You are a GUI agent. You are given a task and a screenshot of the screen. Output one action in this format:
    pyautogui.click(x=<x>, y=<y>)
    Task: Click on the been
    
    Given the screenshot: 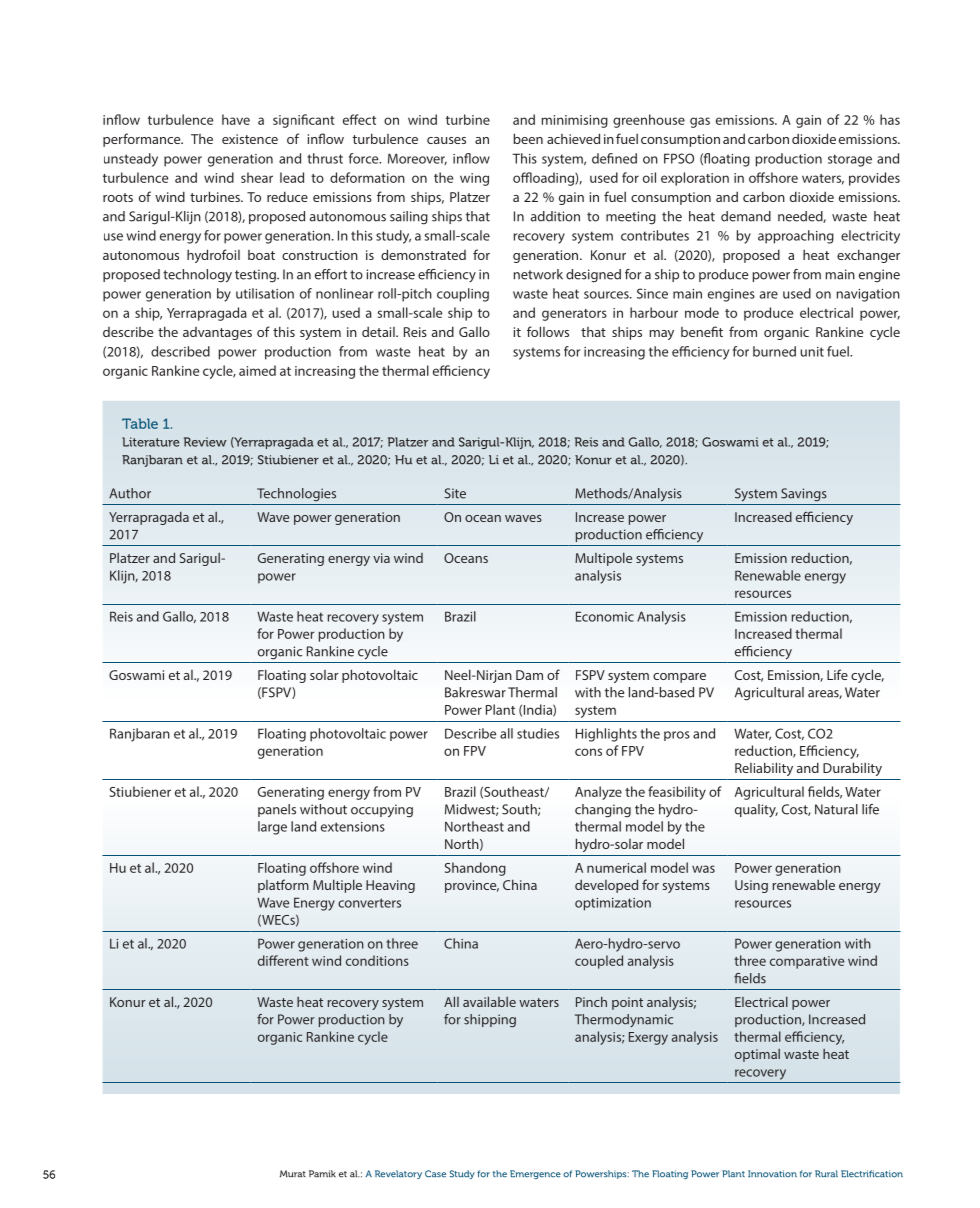 What is the action you would take?
    pyautogui.click(x=528, y=138)
